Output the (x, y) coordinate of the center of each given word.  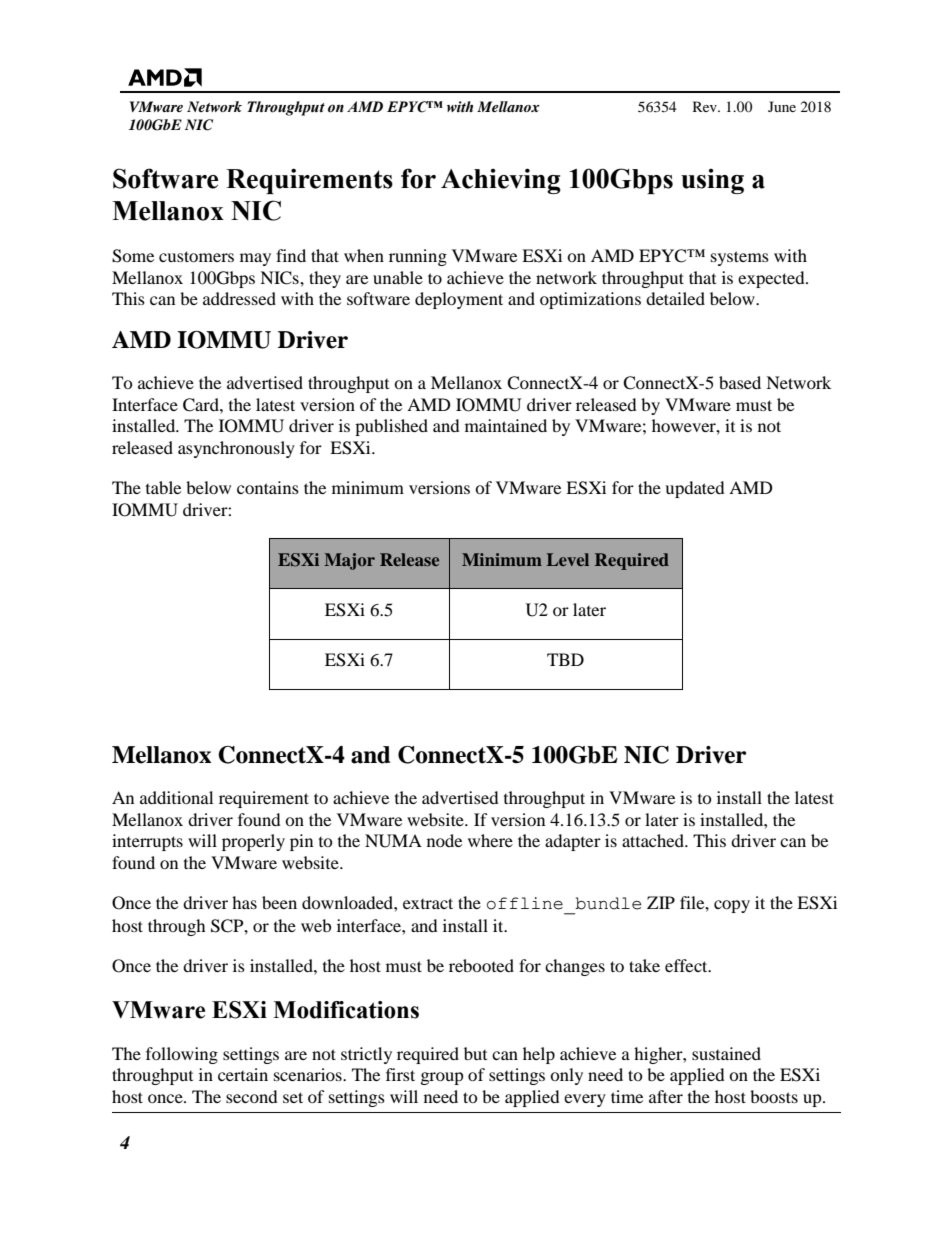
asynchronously (236, 449)
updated (695, 489)
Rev (706, 106)
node (444, 840)
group (442, 1078)
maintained (506, 425)
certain (243, 1074)
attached (654, 840)
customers (196, 256)
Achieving (501, 181)
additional (176, 797)
